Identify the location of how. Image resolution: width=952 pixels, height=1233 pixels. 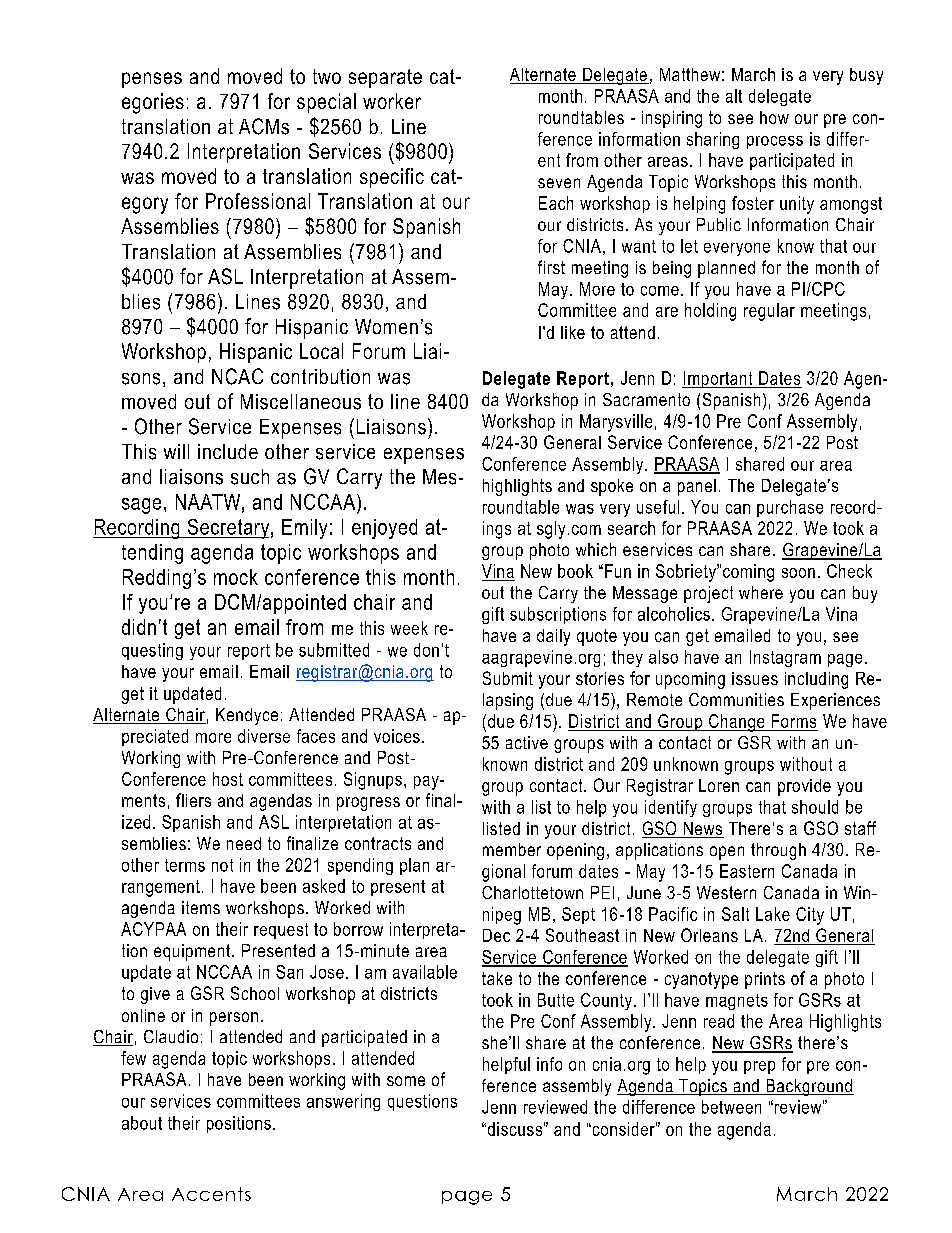
(774, 117).
